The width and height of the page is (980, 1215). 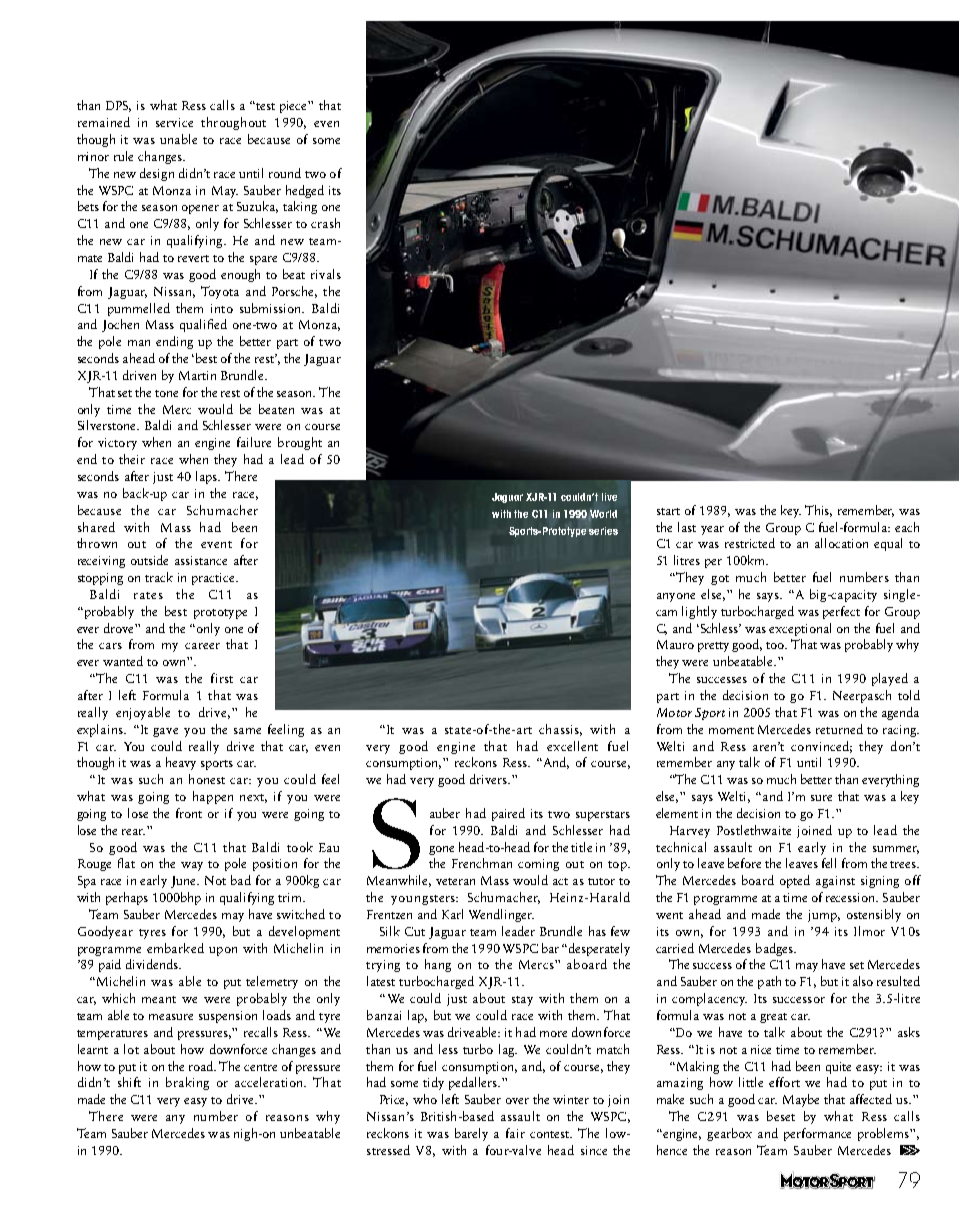 What do you see at coordinates (305, 191) in the page?
I see `hedged` at bounding box center [305, 191].
